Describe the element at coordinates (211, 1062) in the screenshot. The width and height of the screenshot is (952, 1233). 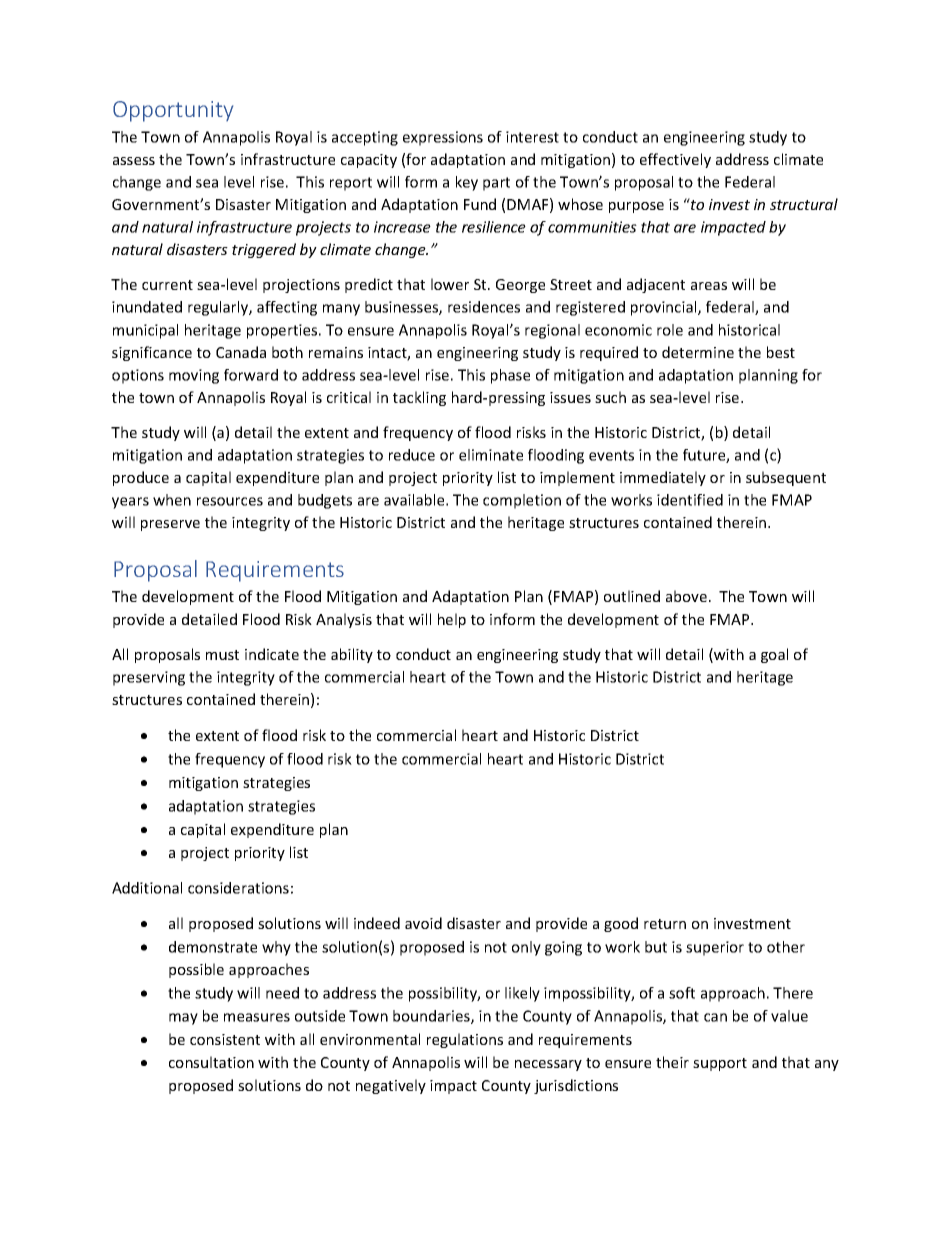
I see `consultation` at that location.
